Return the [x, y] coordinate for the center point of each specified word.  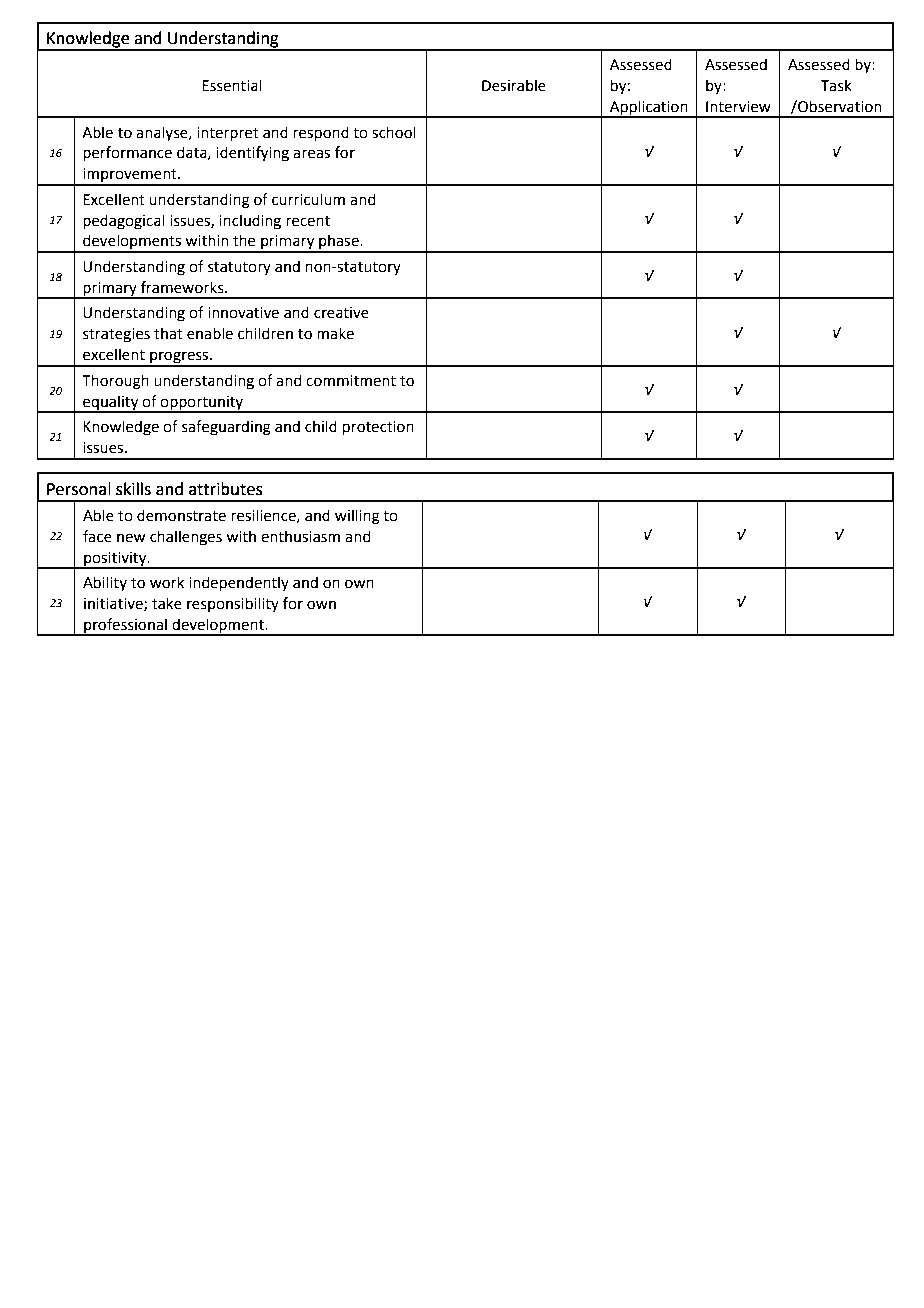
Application [649, 109]
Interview [738, 107]
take [167, 603]
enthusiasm [300, 536]
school [394, 132]
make [335, 333]
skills [133, 489]
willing [357, 517]
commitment [351, 381]
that [168, 333]
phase [339, 243]
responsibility [233, 604]
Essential [231, 85]
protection [378, 428]
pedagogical [124, 222]
